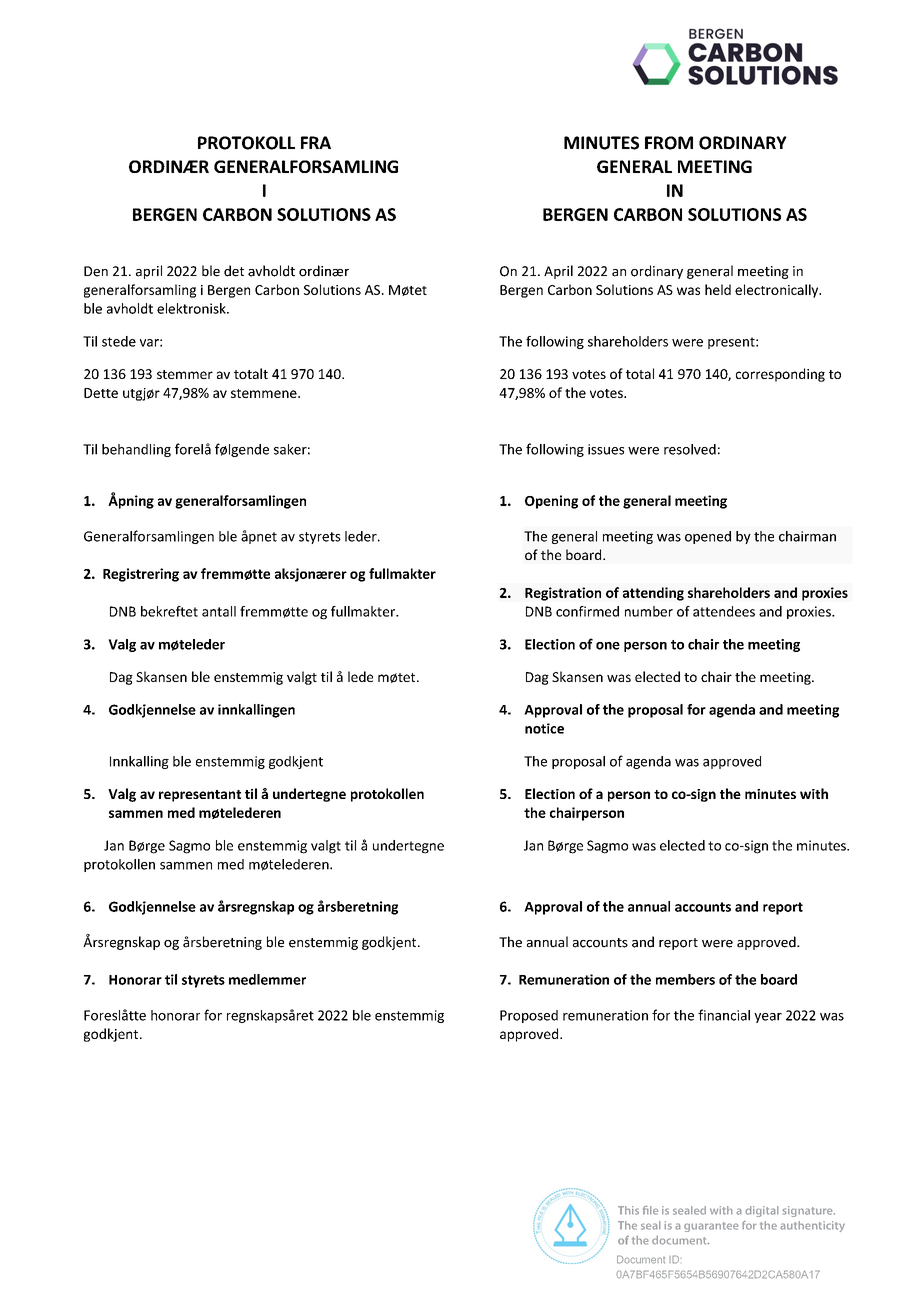 The width and height of the page is (924, 1308). Describe the element at coordinates (718, 289) in the page. I see `held` at that location.
